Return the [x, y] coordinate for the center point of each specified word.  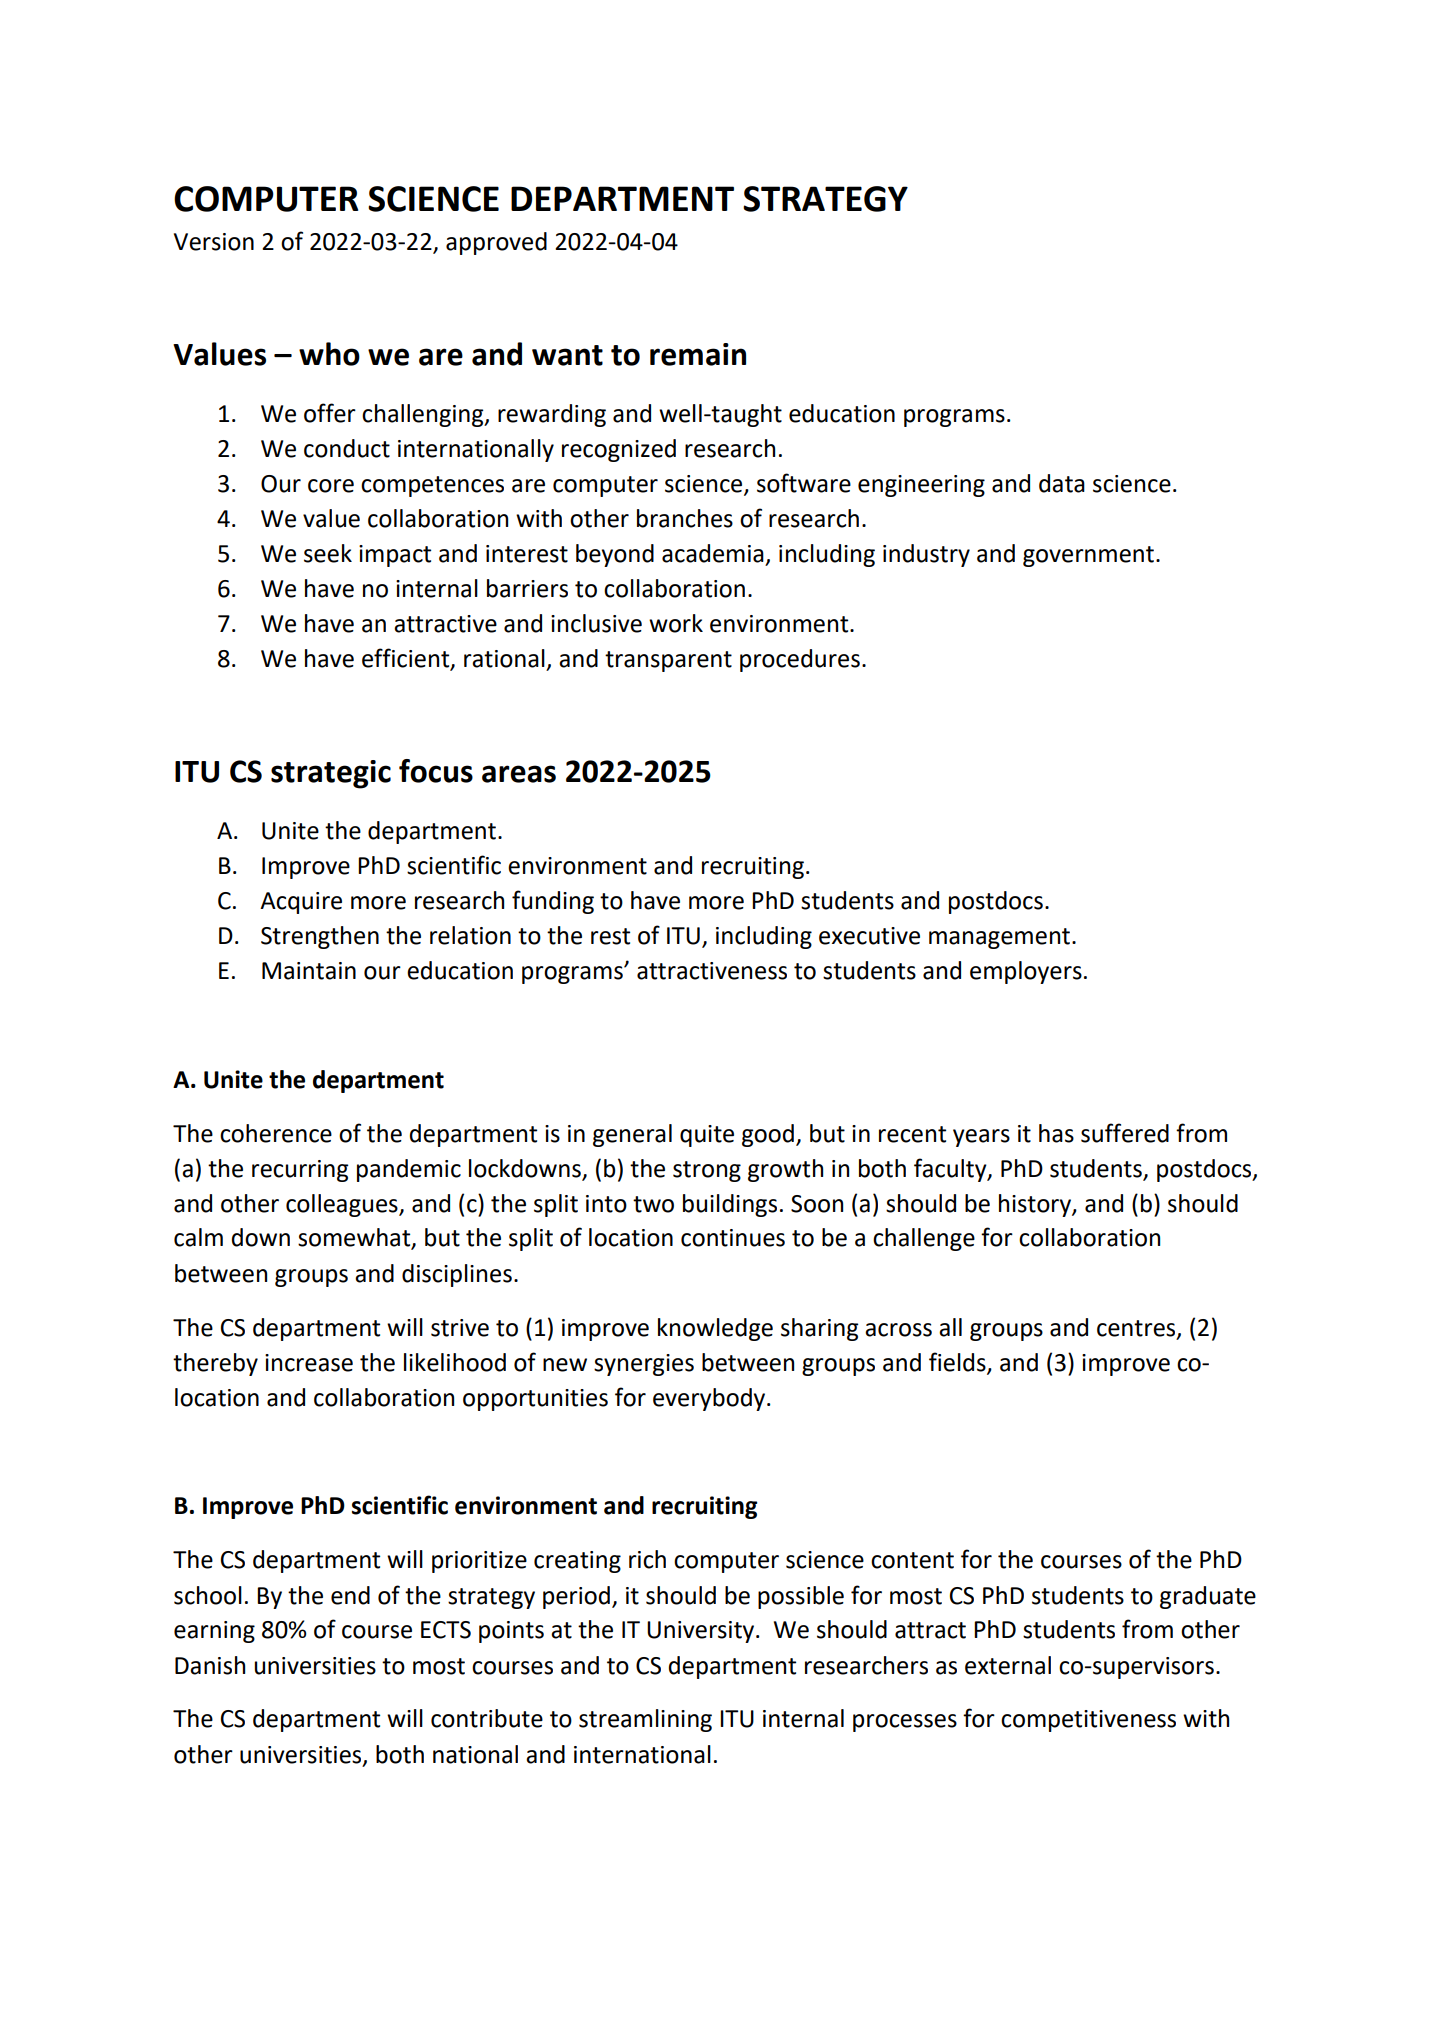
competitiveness [1088, 1721]
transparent [668, 661]
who [329, 354]
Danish [210, 1665]
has [1056, 1133]
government [1088, 556]
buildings [730, 1205]
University [702, 1632]
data [1062, 483]
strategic [331, 774]
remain [698, 354]
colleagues [343, 1205]
